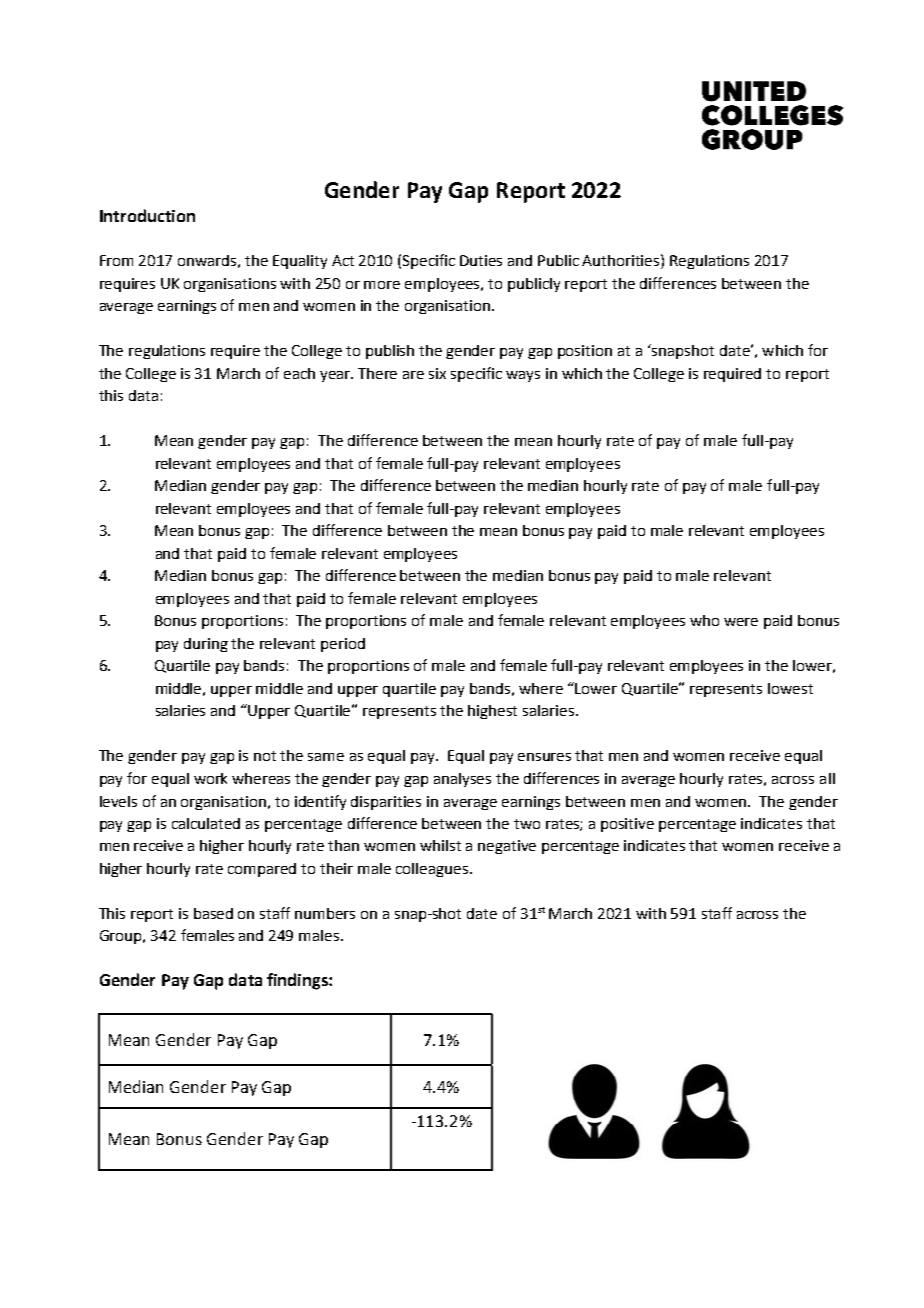 The image size is (924, 1308). What do you see at coordinates (741, 622) in the page?
I see `were` at bounding box center [741, 622].
